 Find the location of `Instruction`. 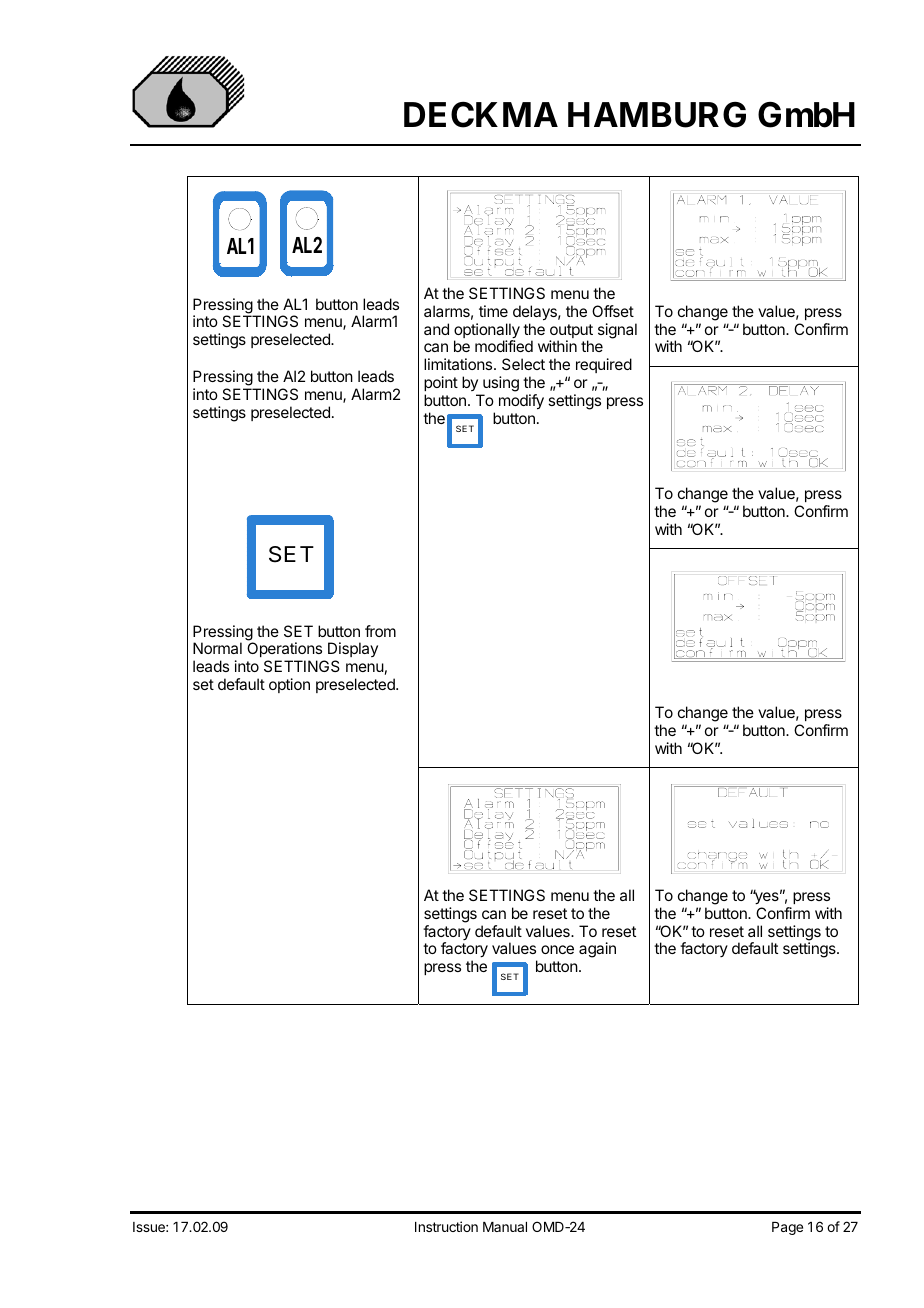

Instruction is located at coordinates (446, 1226).
